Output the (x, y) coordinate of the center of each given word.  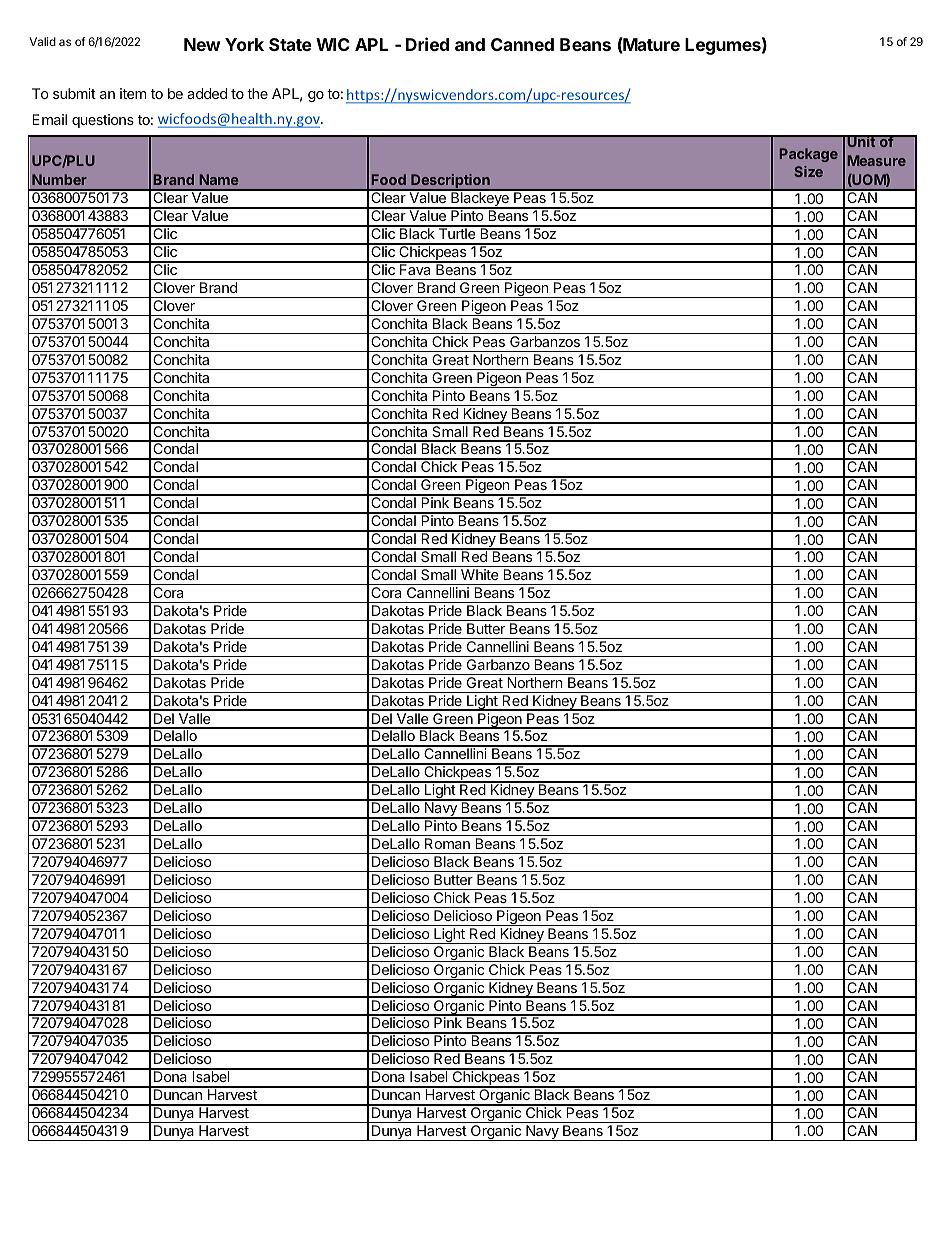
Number (59, 179)
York (244, 44)
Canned (522, 44)
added (207, 93)
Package (809, 155)
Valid (43, 41)
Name (219, 179)
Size (808, 171)
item (133, 93)
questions (103, 121)
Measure (877, 160)
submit (74, 93)
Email (49, 119)
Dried (427, 44)
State (290, 44)
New (202, 44)
